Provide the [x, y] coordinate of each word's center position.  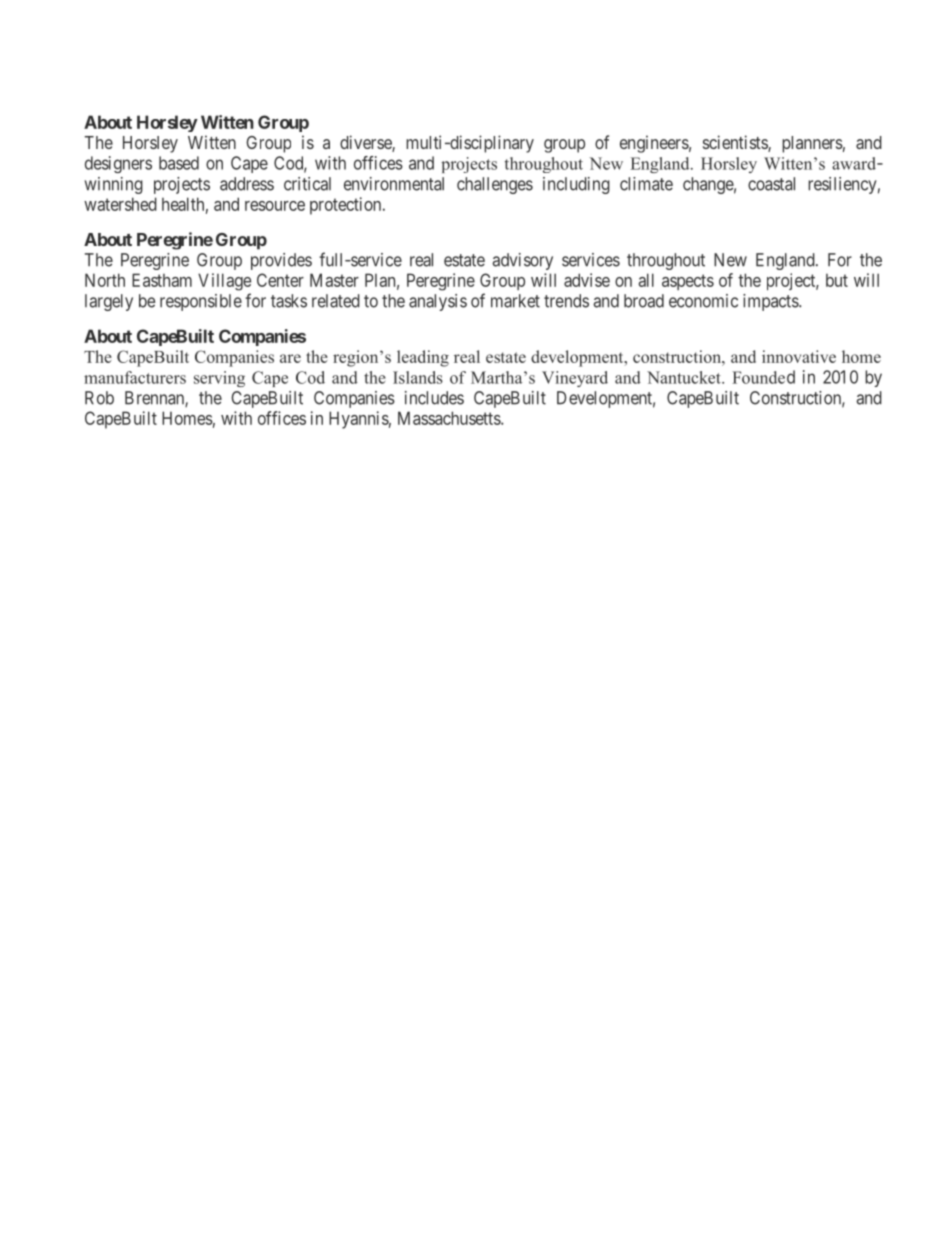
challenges [495, 185]
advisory [522, 261]
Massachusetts [450, 418]
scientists [736, 143]
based [179, 163]
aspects [688, 282]
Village [224, 282]
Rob [99, 398]
